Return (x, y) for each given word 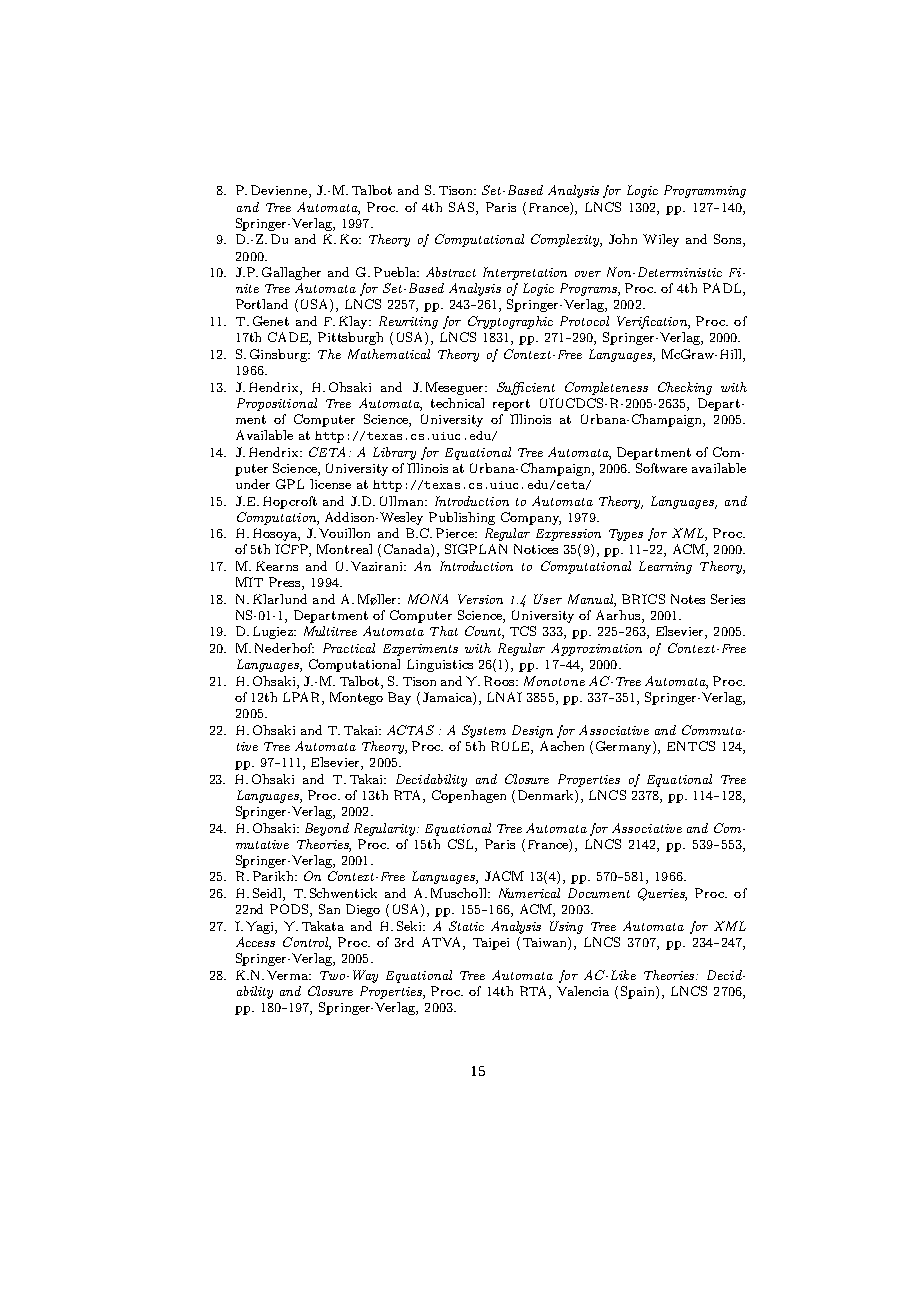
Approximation (596, 649)
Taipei (491, 944)
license (330, 484)
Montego (356, 698)
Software (661, 468)
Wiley (661, 240)
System (484, 731)
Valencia (583, 991)
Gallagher (291, 273)
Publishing (462, 518)
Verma (288, 975)
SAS (463, 207)
